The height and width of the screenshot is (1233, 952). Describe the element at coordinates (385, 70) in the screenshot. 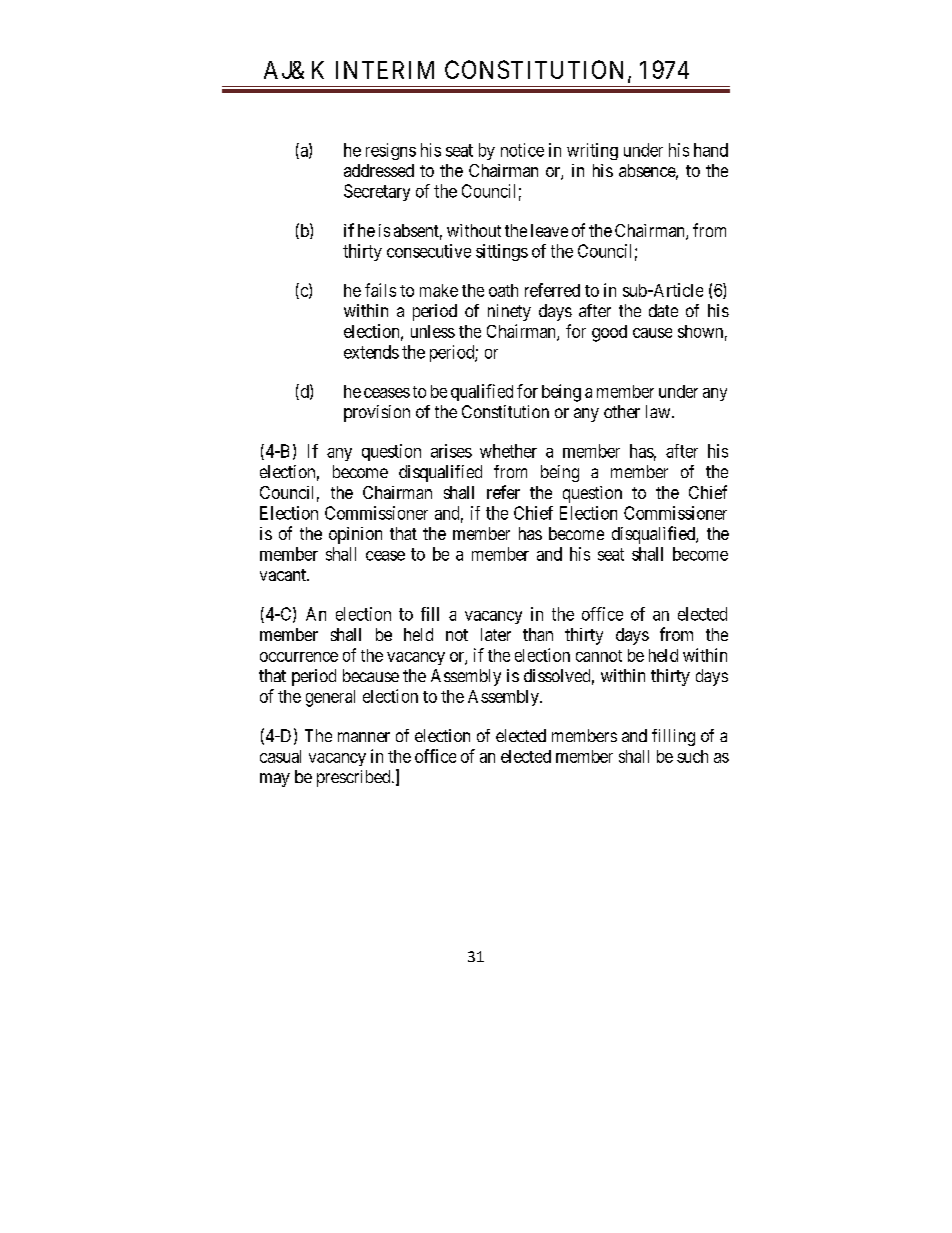

I see `INTERIM` at that location.
